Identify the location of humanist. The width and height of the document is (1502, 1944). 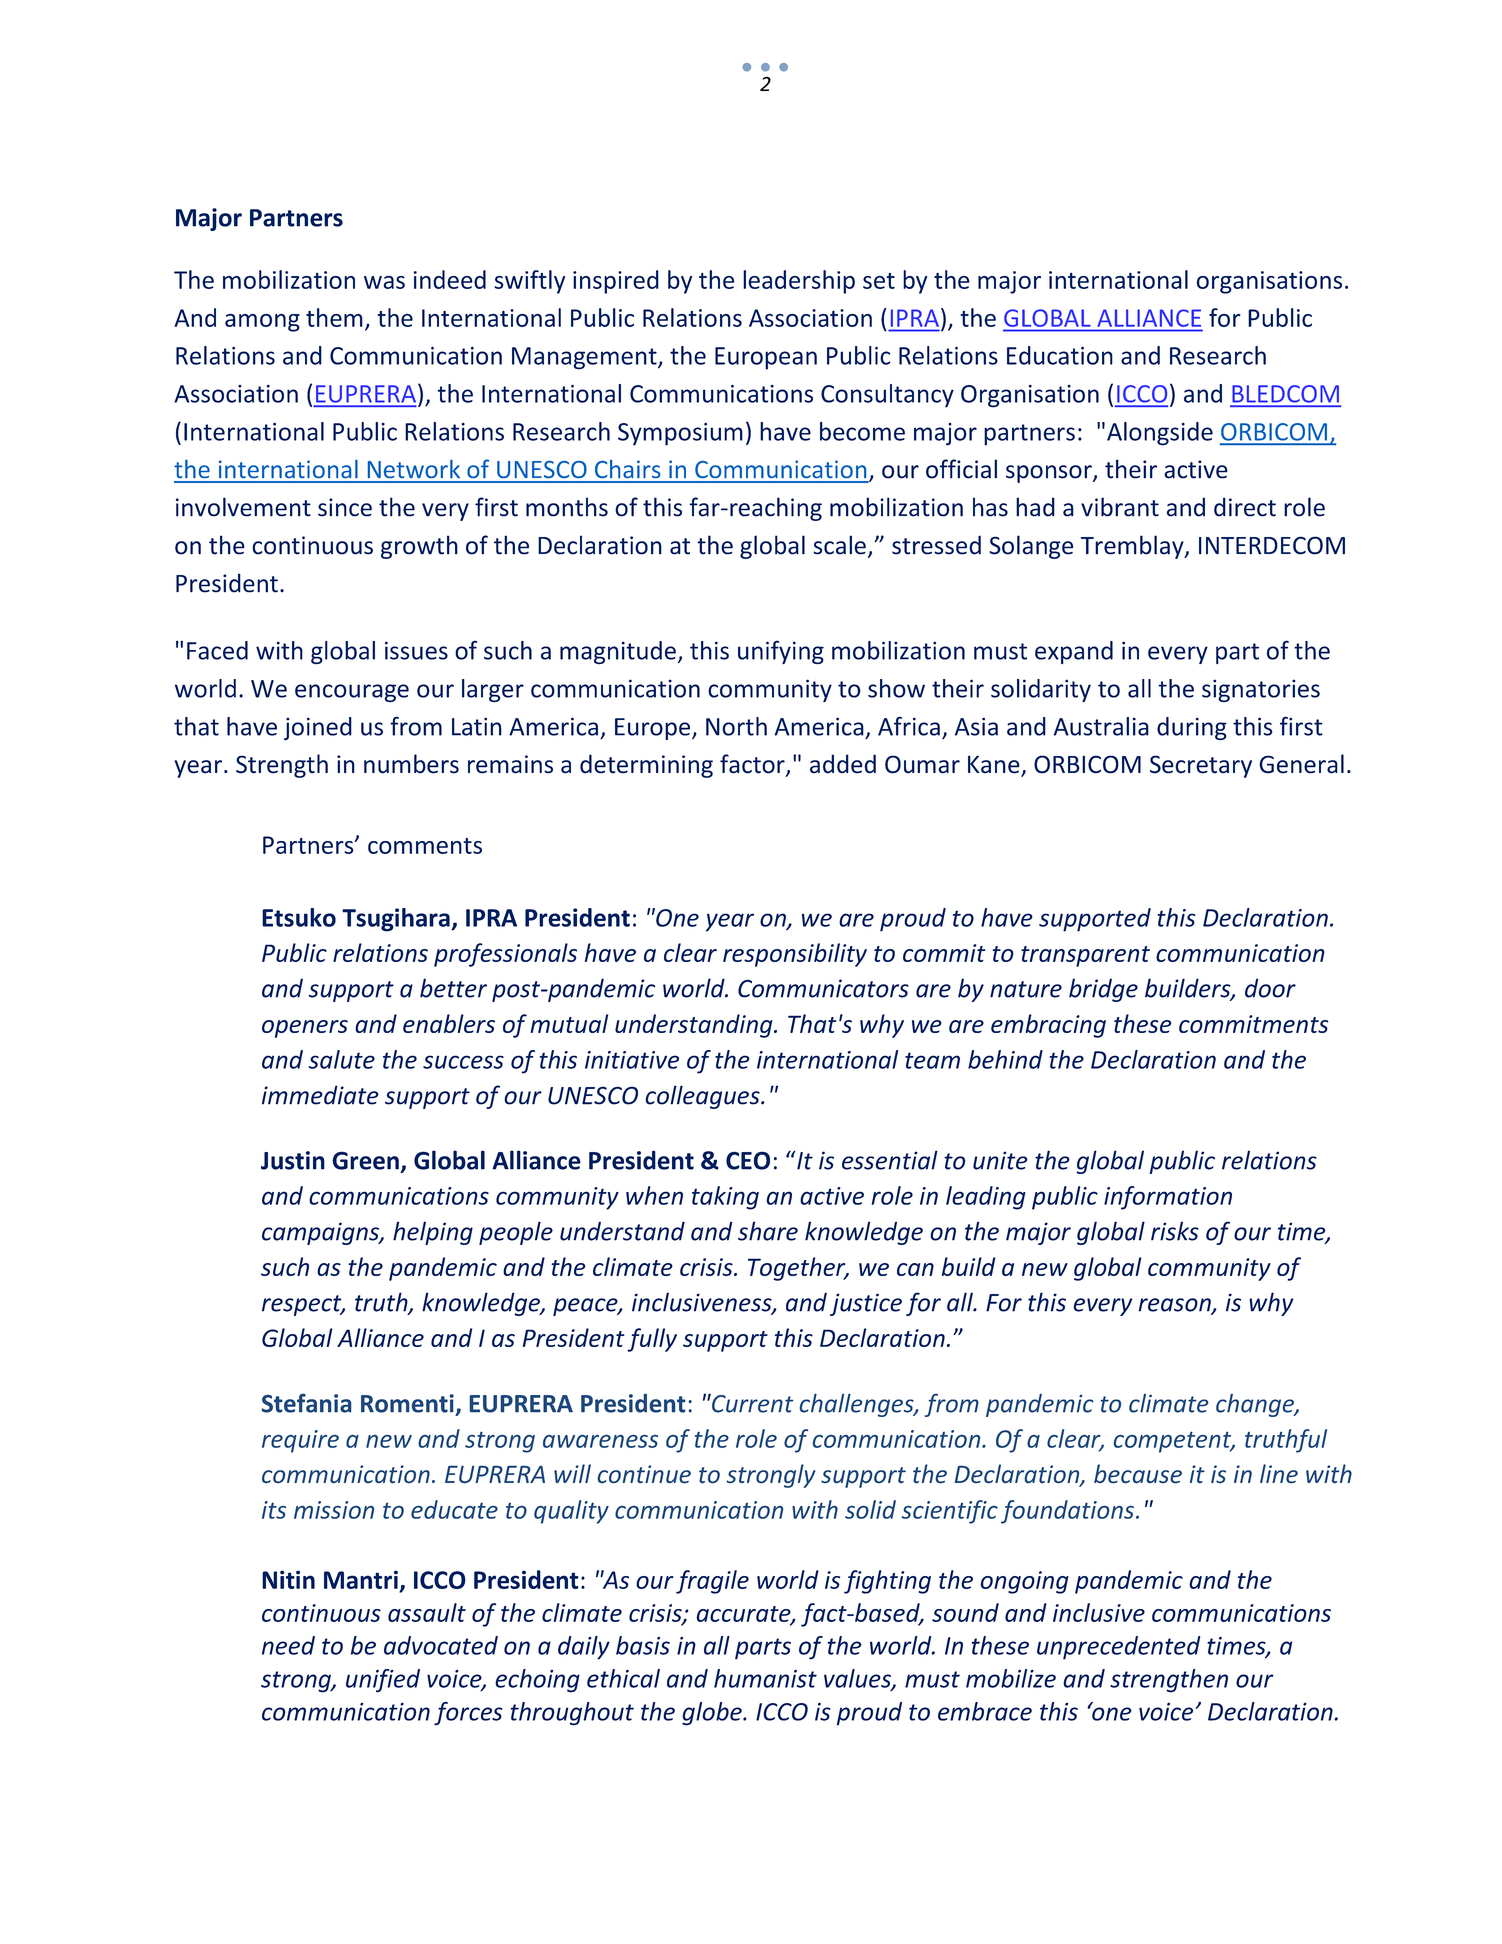
(765, 1678).
